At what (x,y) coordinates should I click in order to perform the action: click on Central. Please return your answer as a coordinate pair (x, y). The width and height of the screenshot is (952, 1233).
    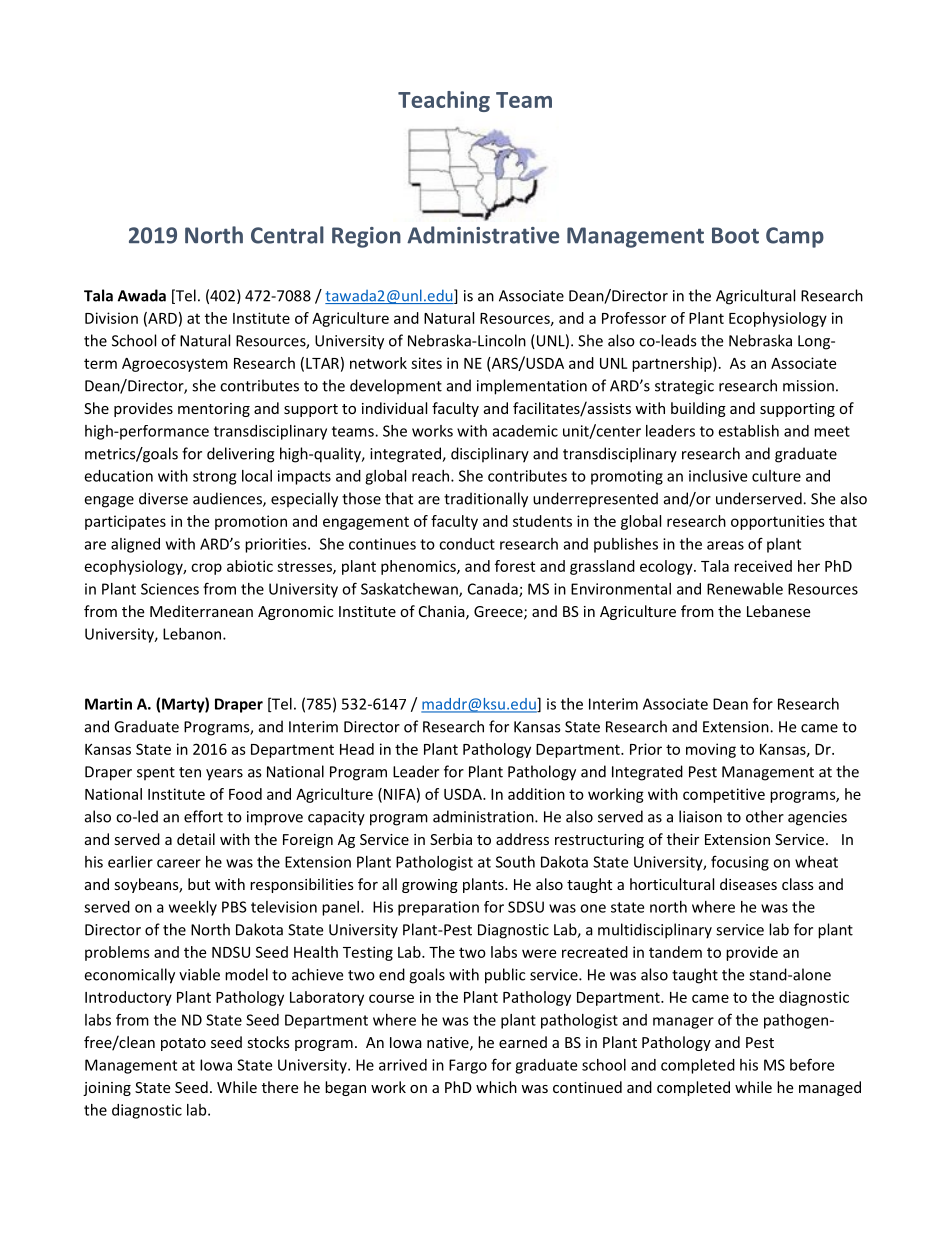
    Looking at the image, I should click on (287, 235).
